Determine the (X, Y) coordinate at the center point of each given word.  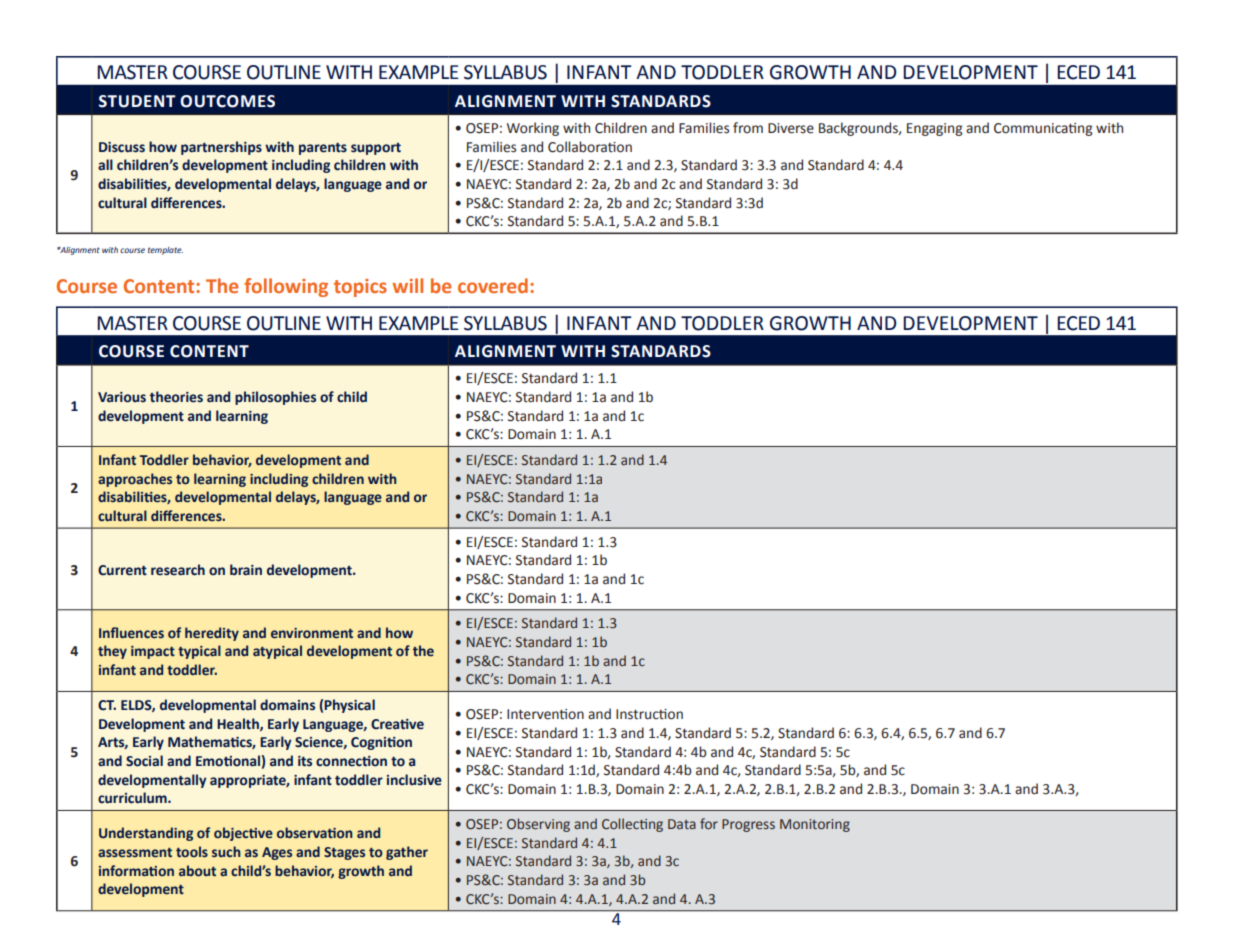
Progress (748, 825)
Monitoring (815, 825)
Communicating (1043, 129)
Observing (538, 825)
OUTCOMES (227, 101)
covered (493, 285)
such (226, 851)
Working (533, 129)
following (286, 287)
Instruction (649, 714)
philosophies (275, 398)
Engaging (934, 129)
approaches (135, 480)
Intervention (545, 714)
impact (153, 652)
